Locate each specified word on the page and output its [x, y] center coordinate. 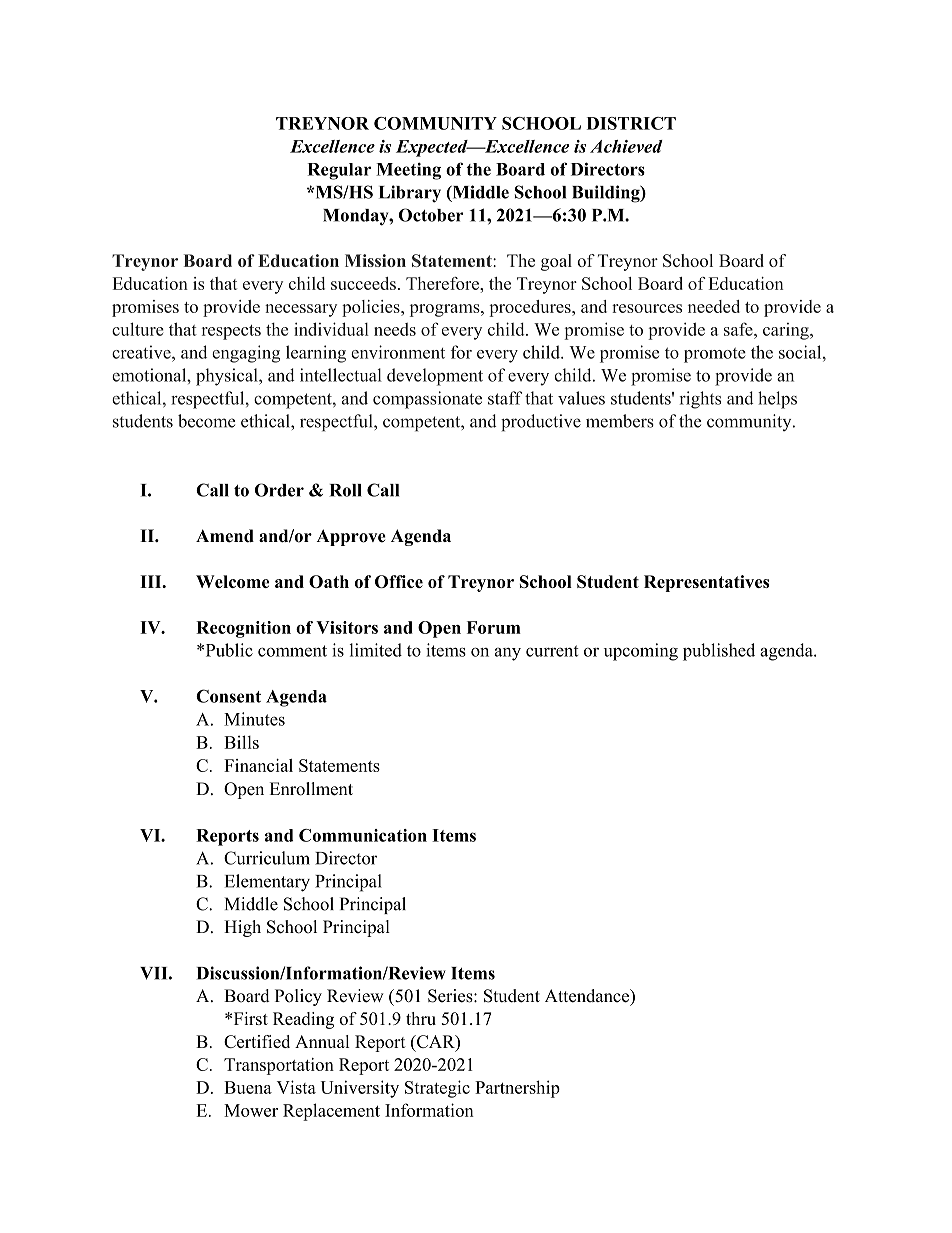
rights [700, 400]
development [435, 377]
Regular [339, 171]
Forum [494, 627]
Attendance [588, 996]
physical [228, 377]
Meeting [408, 171]
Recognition [243, 629]
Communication [363, 835]
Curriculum [267, 858]
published [719, 652]
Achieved [626, 146]
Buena [248, 1087]
